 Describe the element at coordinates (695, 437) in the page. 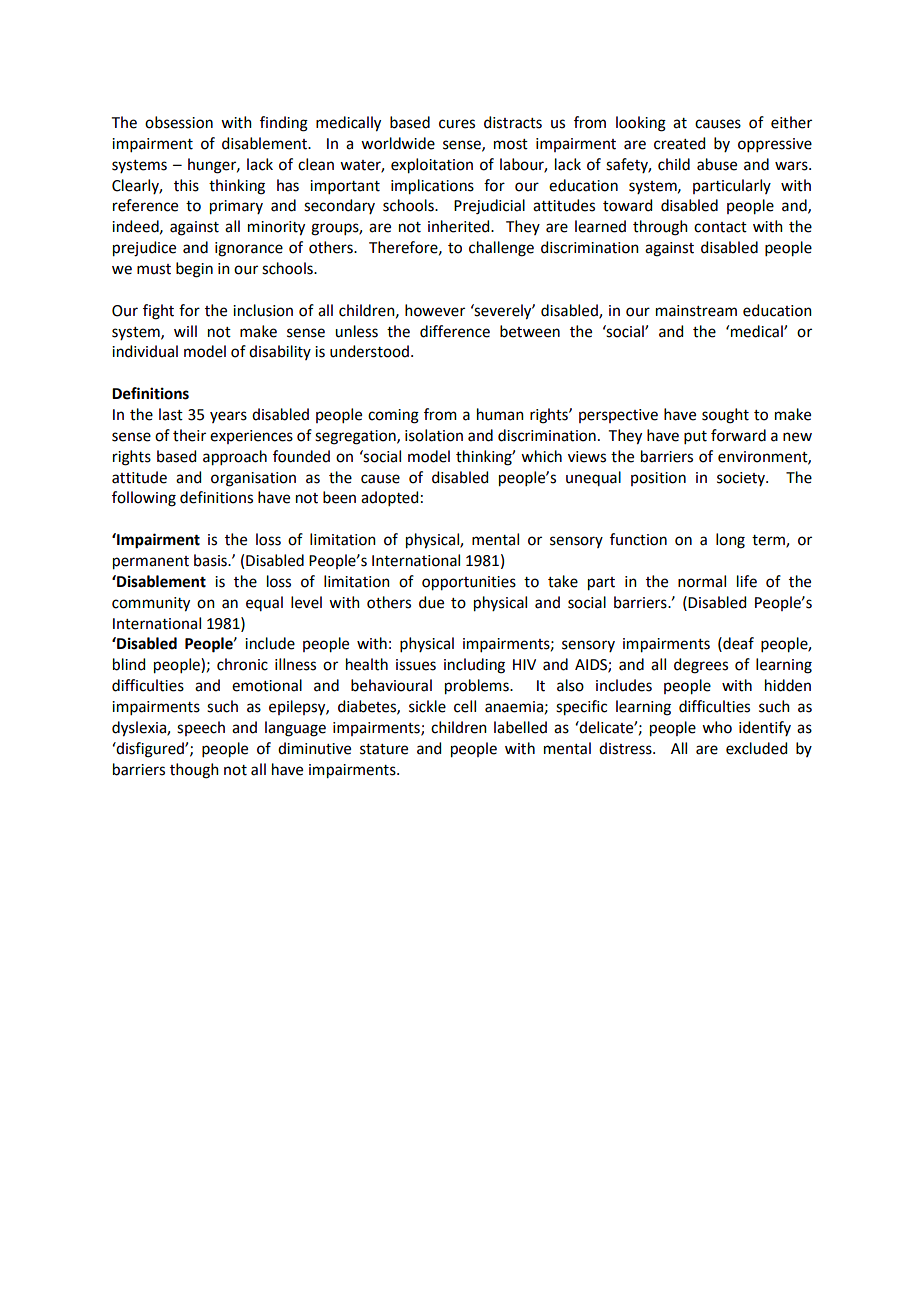

I see `put` at that location.
